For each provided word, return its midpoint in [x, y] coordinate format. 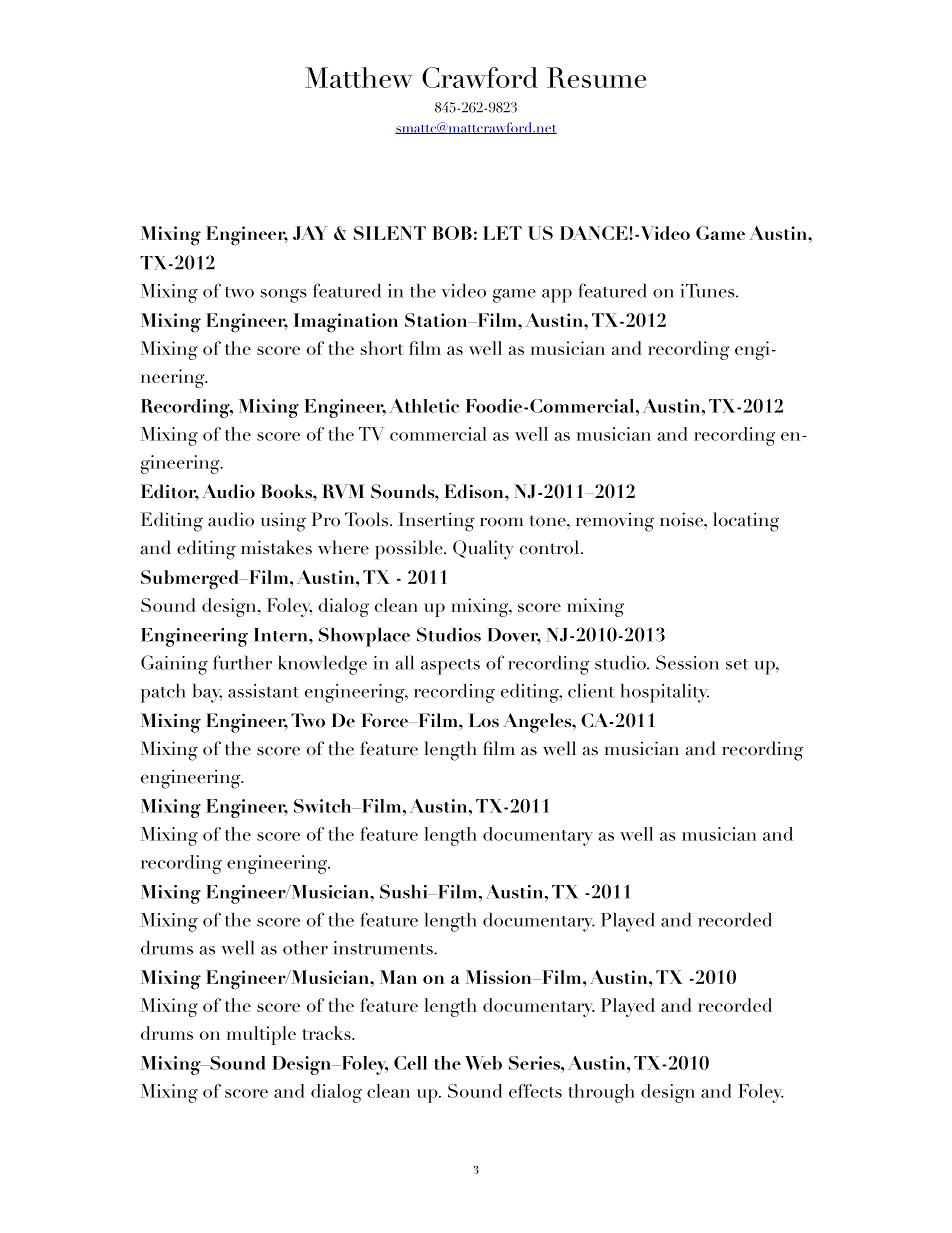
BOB [452, 233]
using [283, 522]
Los [484, 720]
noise [682, 519]
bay [207, 693]
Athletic [424, 405]
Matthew [359, 77]
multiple [261, 1035]
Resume [596, 77]
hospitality [664, 693]
